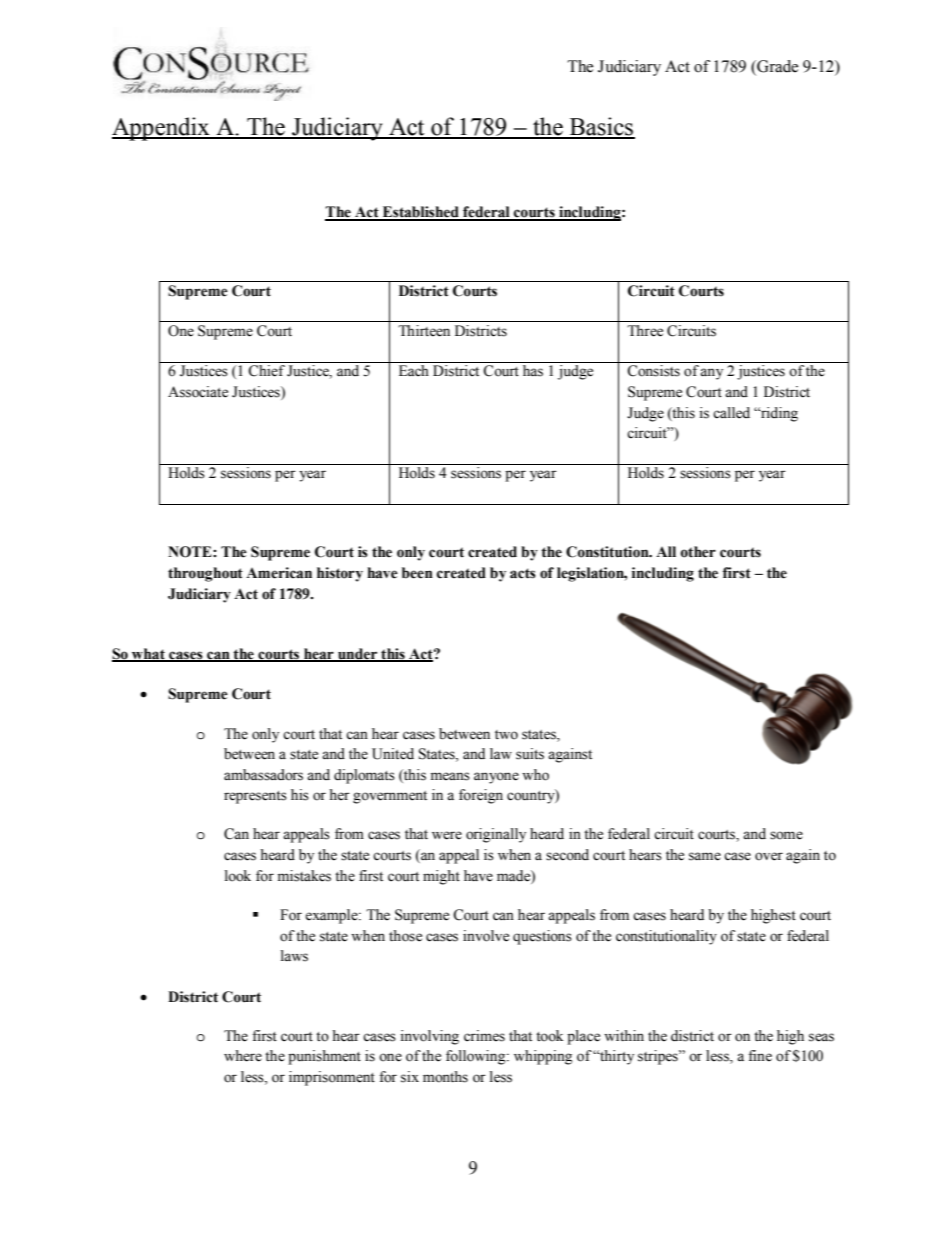  I want to click on Grade, so click(776, 66).
